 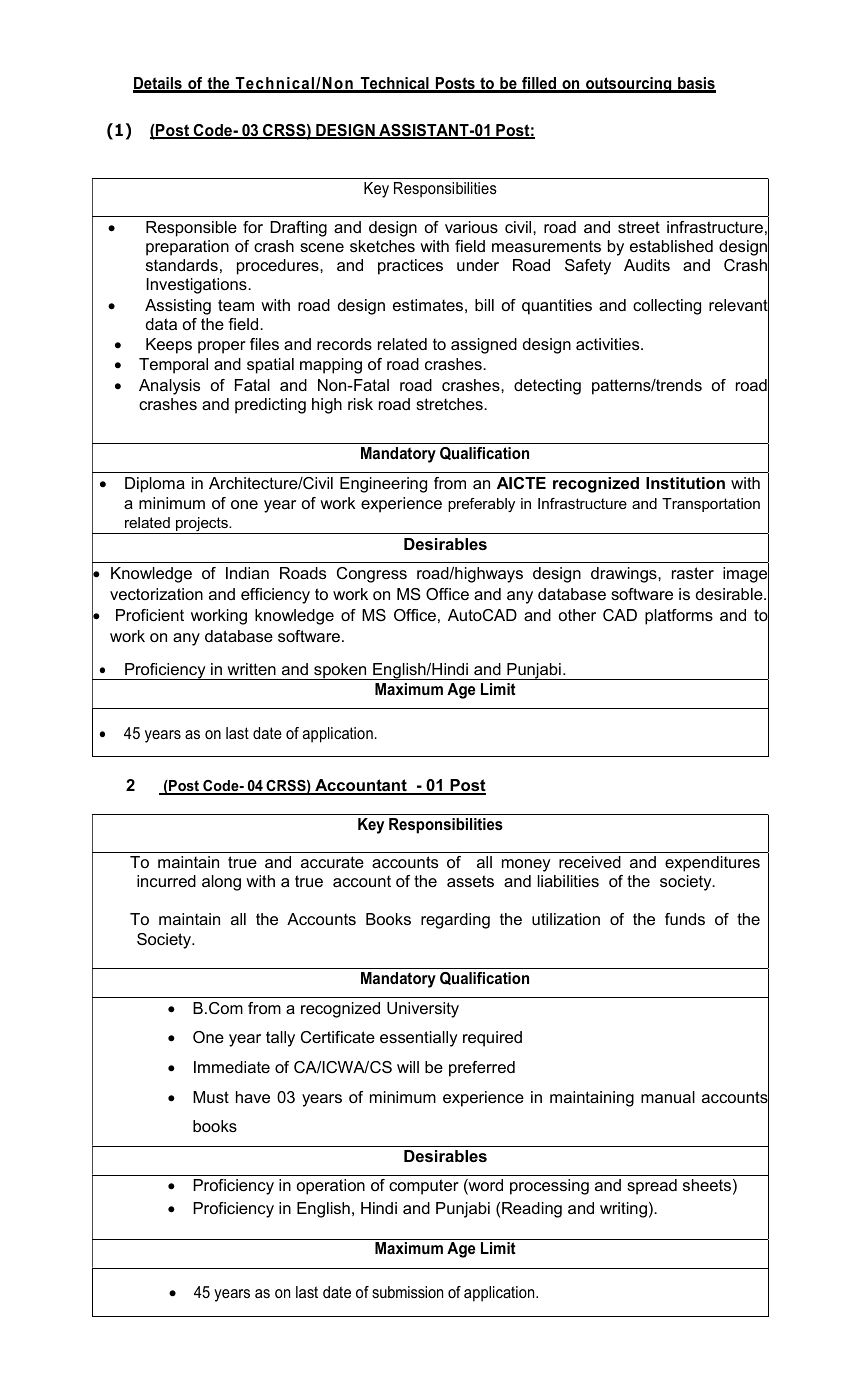 I want to click on operation, so click(x=331, y=1187).
